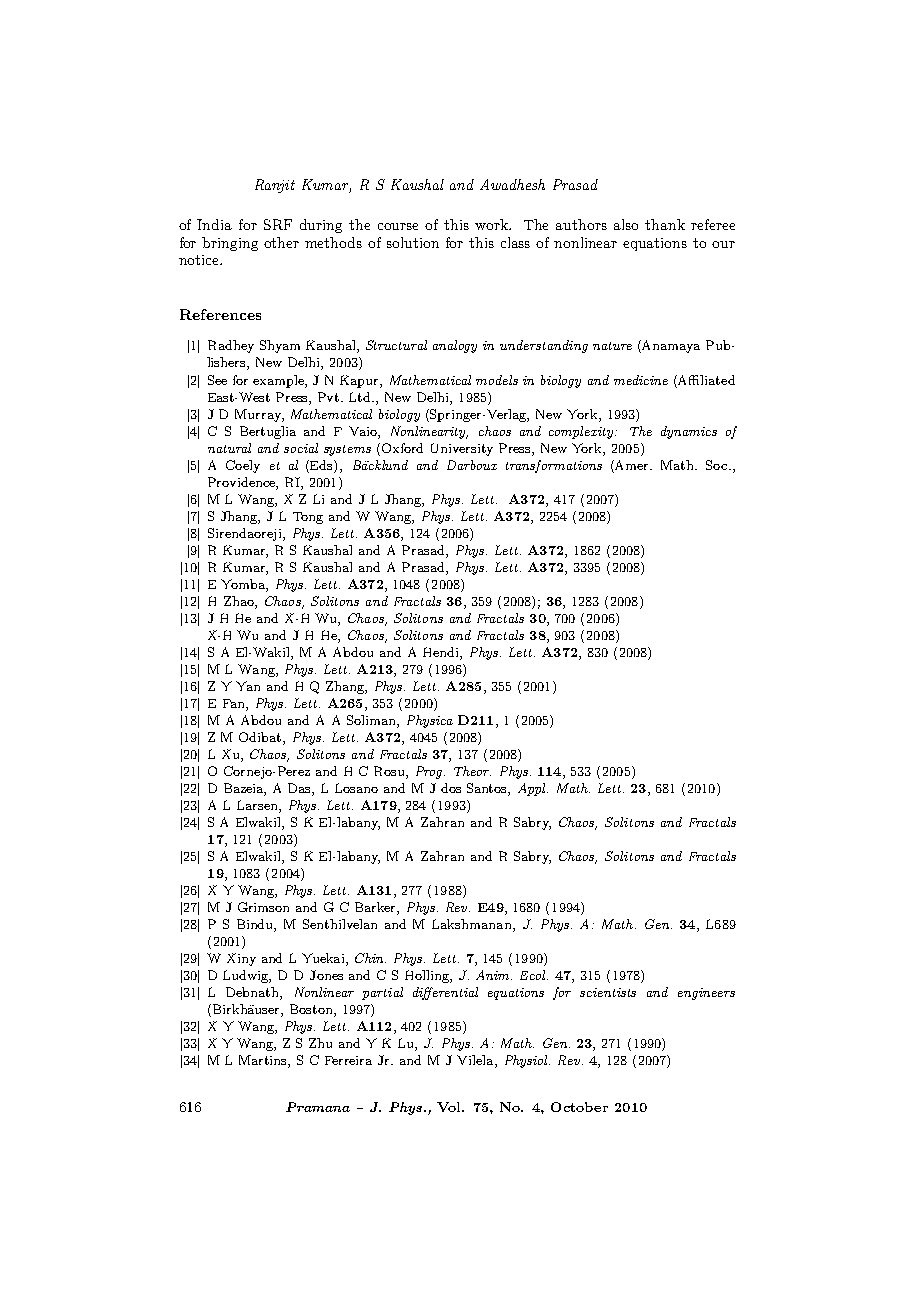  I want to click on Zhu, so click(320, 1043).
